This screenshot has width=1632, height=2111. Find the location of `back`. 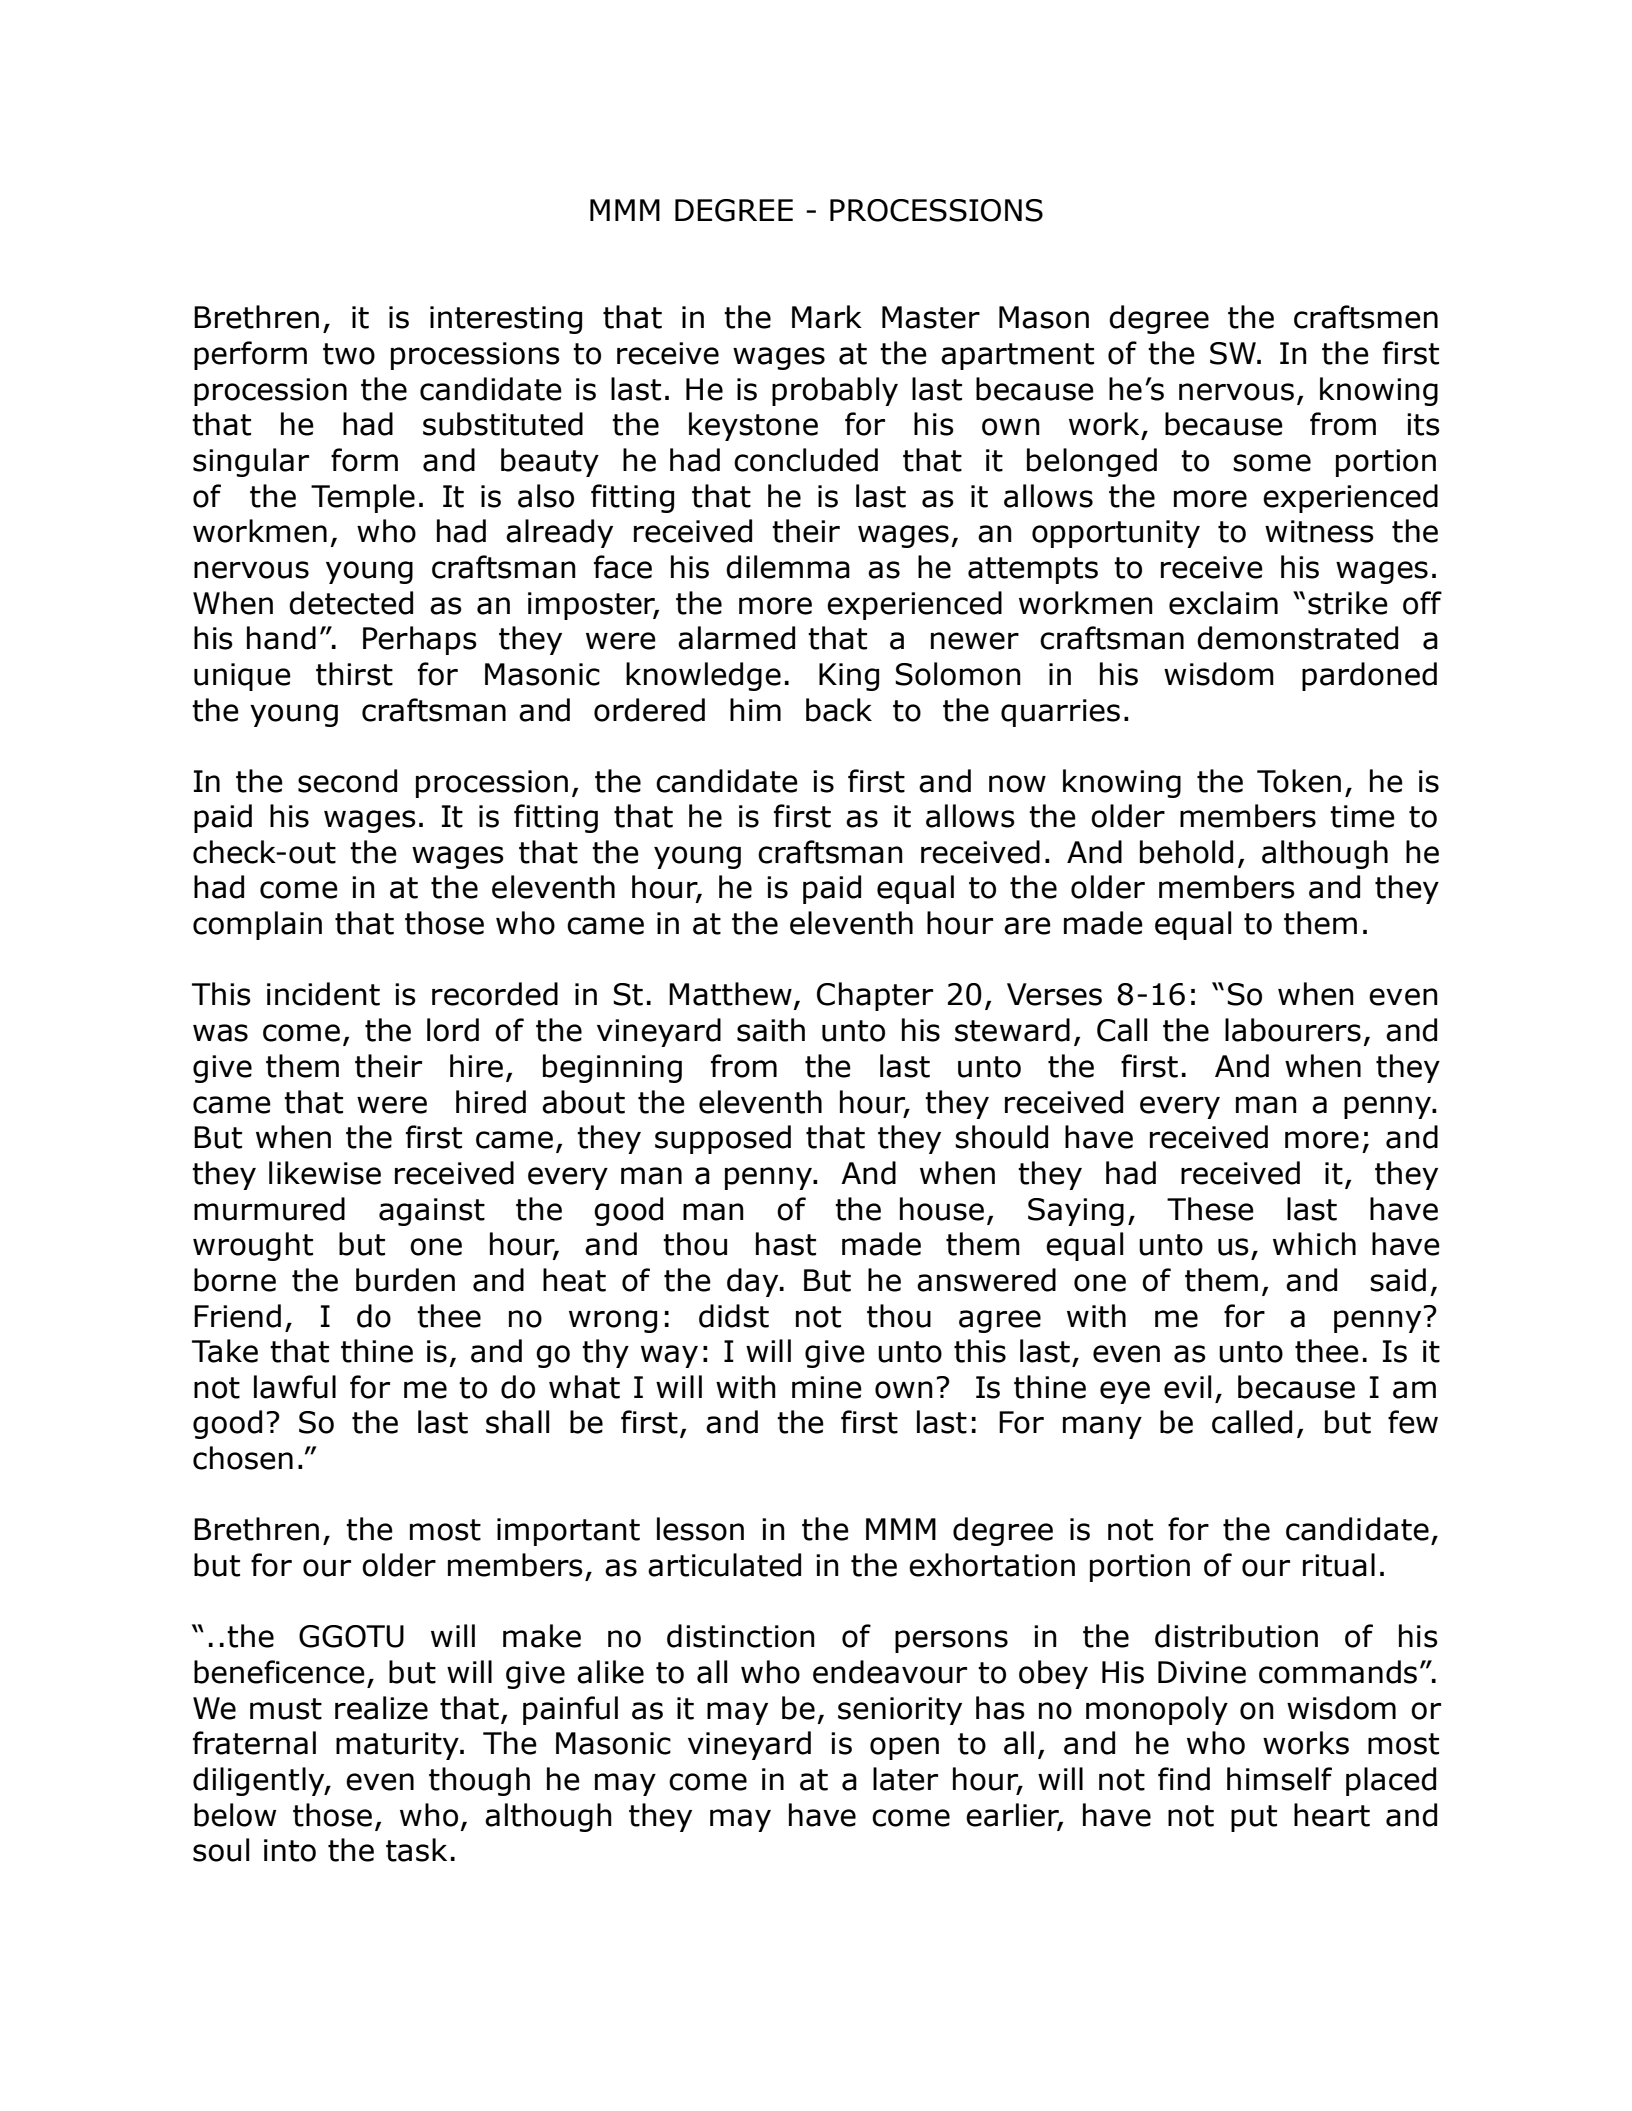

back is located at coordinates (839, 710).
